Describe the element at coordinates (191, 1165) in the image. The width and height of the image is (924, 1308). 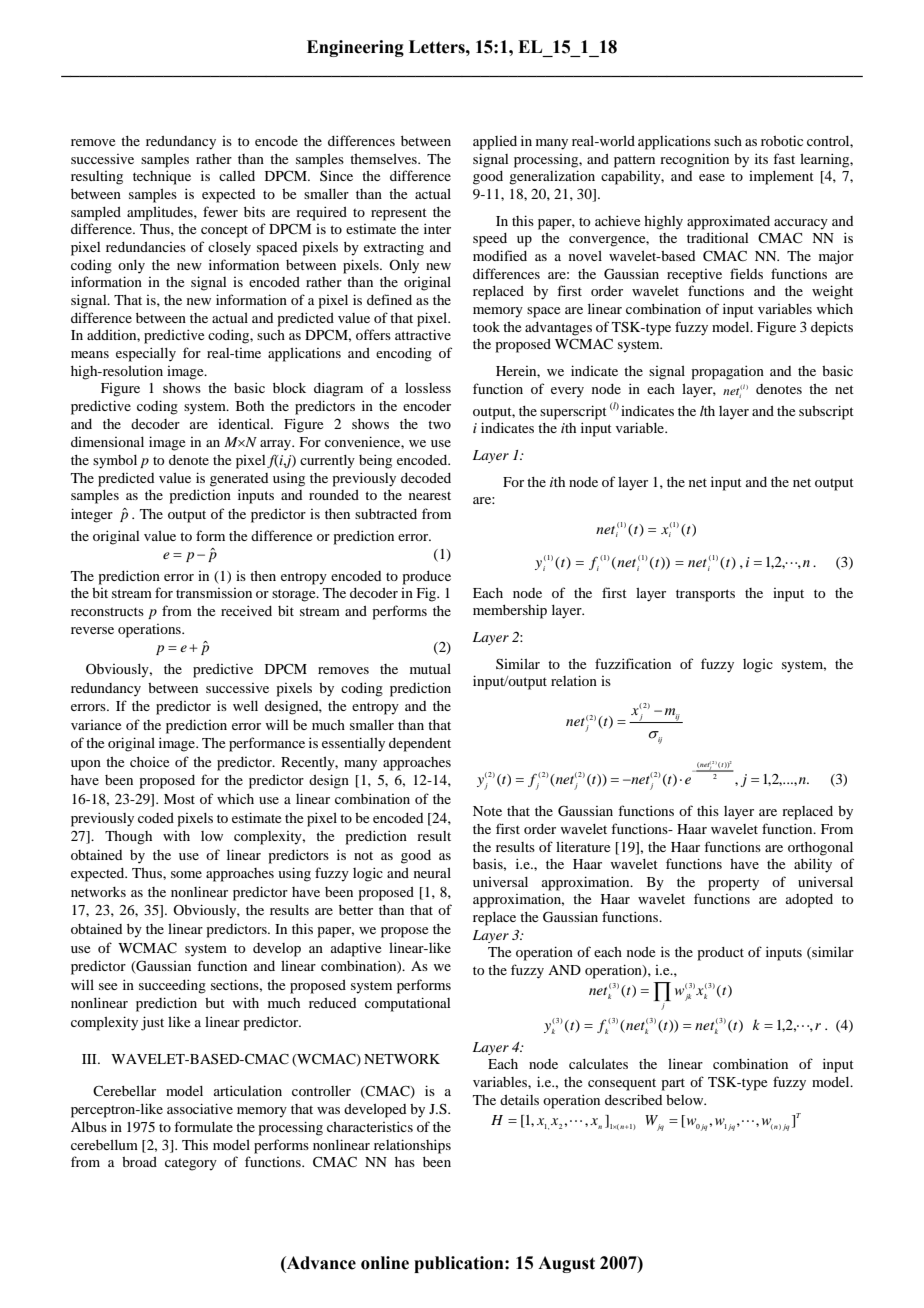
I see `category` at that location.
